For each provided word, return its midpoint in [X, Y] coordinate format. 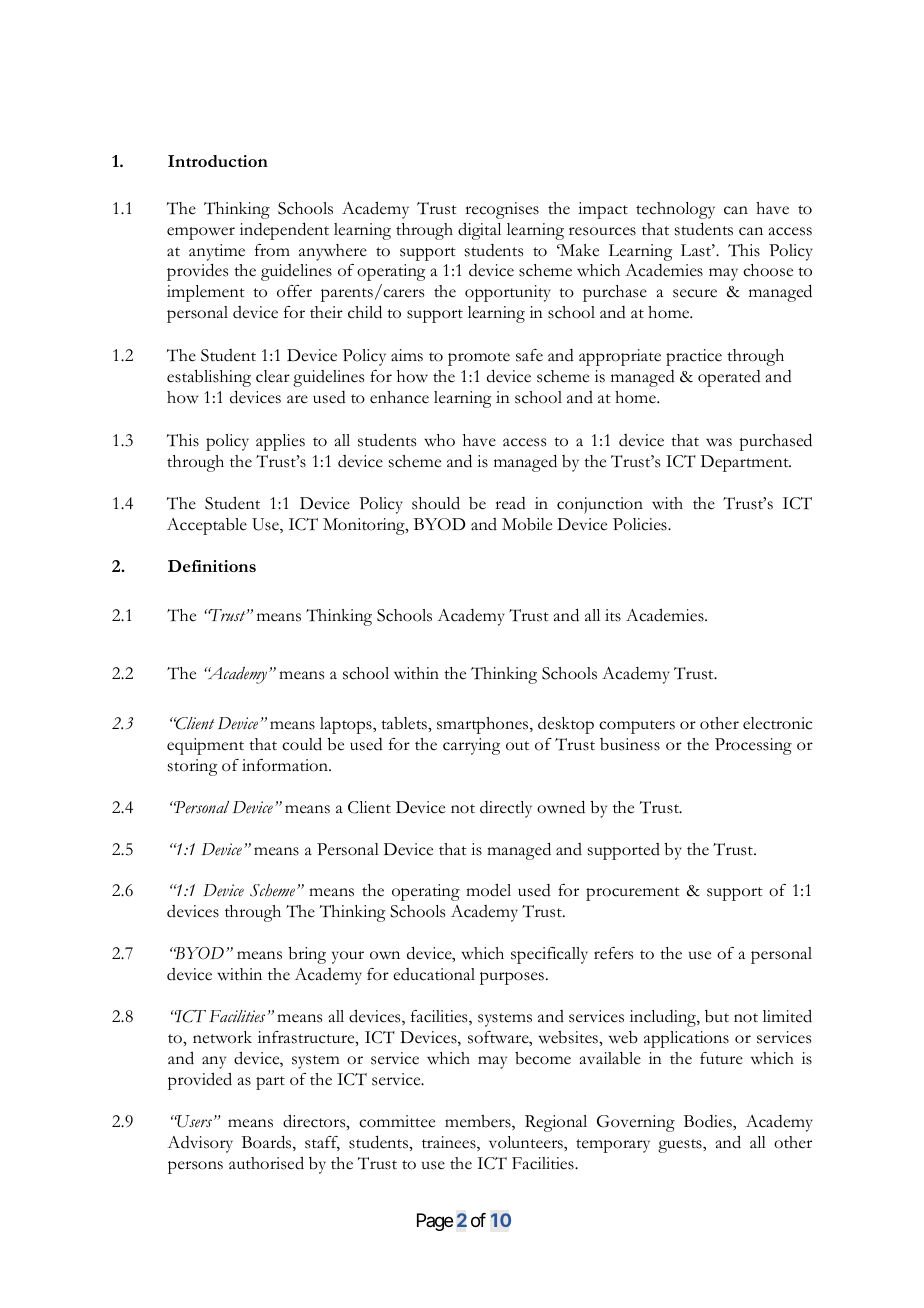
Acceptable [207, 526]
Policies [641, 524]
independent [284, 231]
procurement [633, 894]
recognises [502, 210]
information [286, 765]
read [510, 503]
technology [675, 210]
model [488, 890]
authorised [266, 1163]
